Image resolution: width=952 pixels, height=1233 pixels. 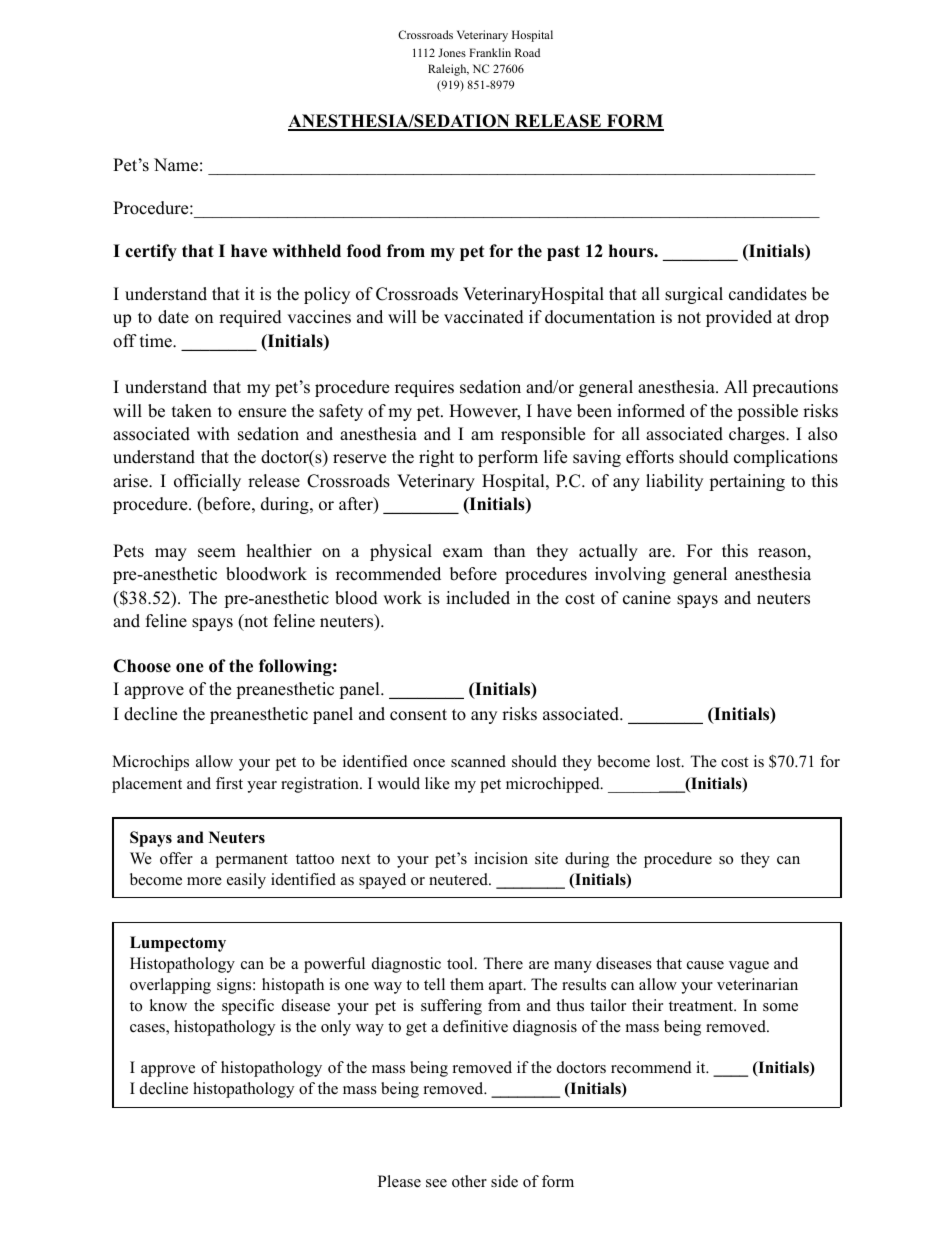 I want to click on neutered, so click(x=459, y=879).
